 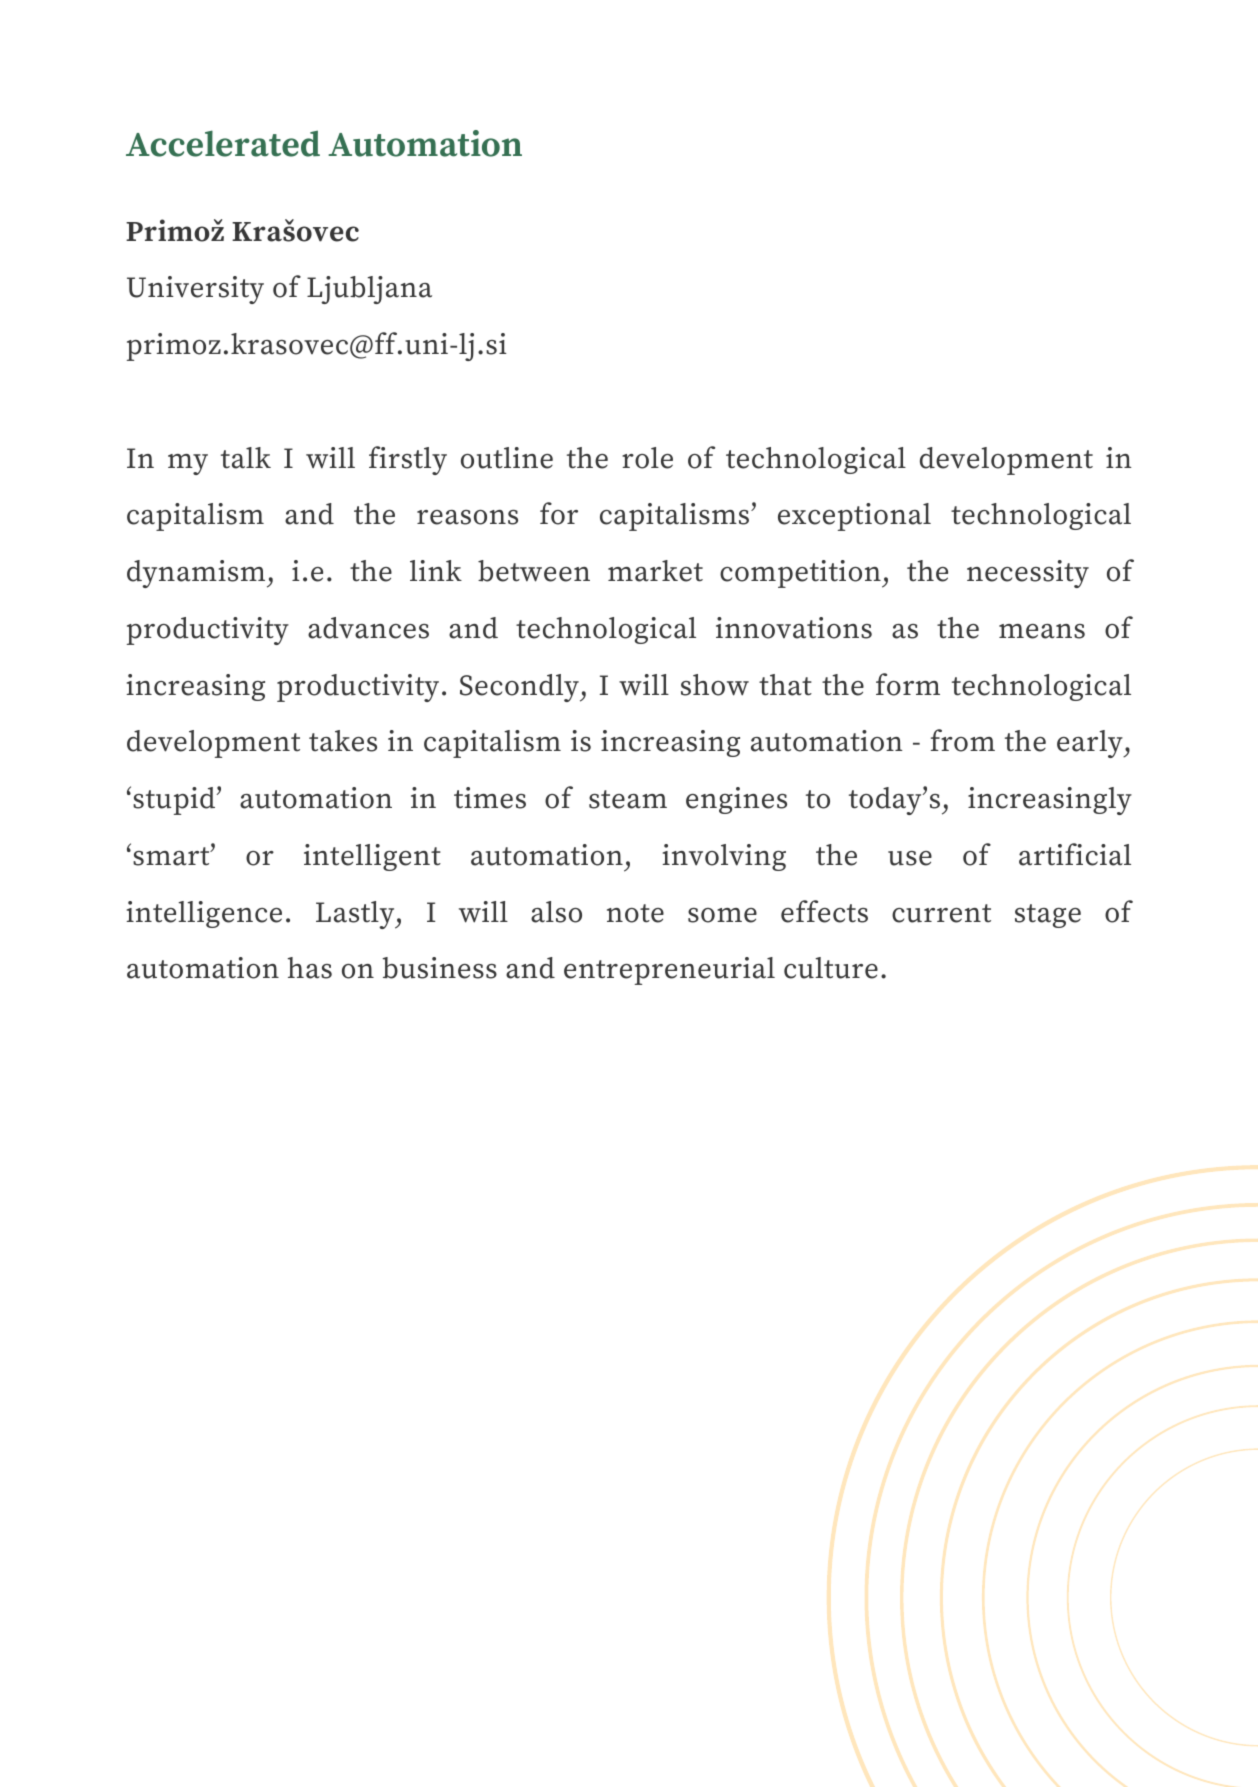 What do you see at coordinates (223, 143) in the screenshot?
I see `Accelerated` at bounding box center [223, 143].
